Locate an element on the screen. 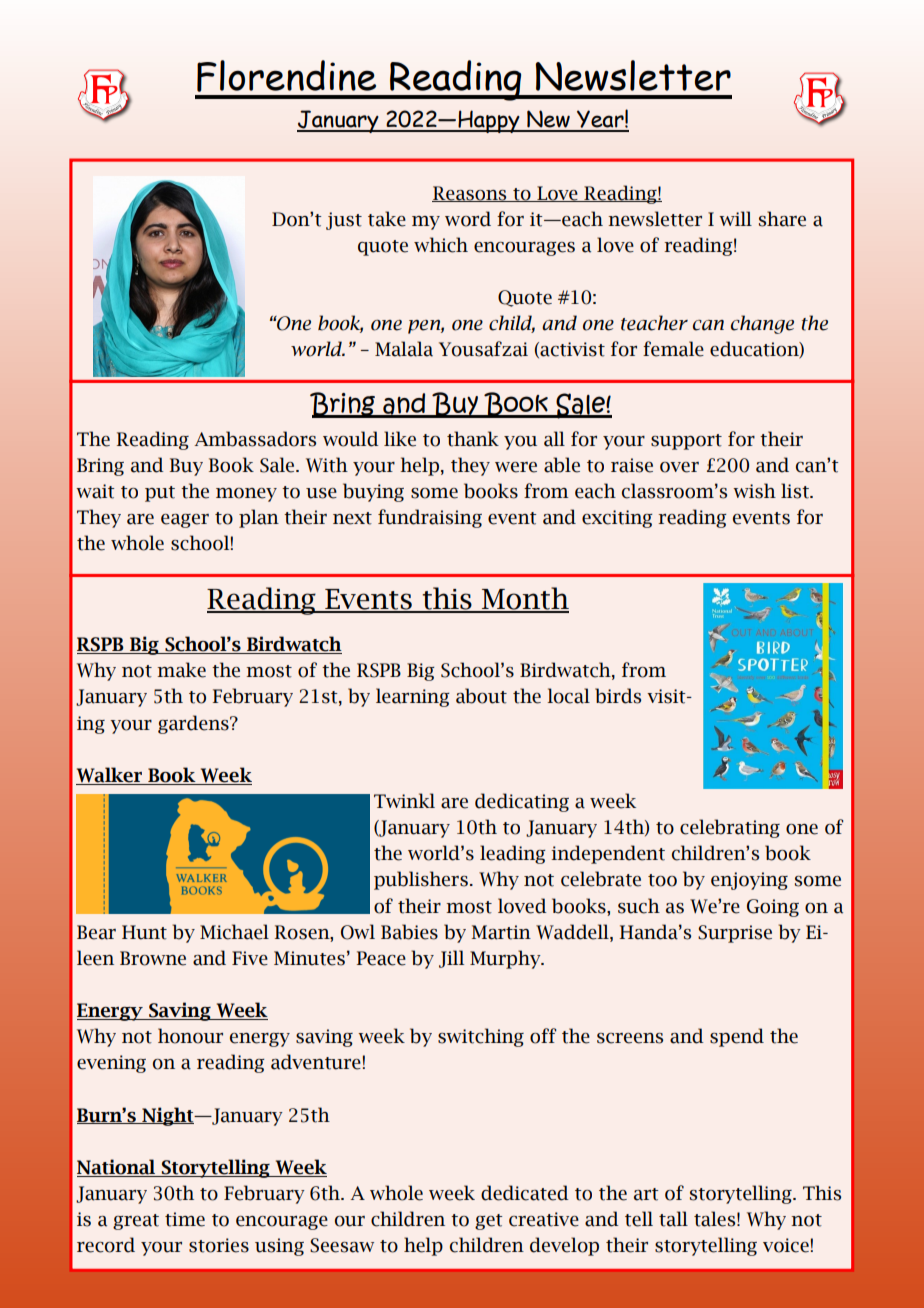 This screenshot has width=924, height=1308. tall is located at coordinates (673, 1219).
